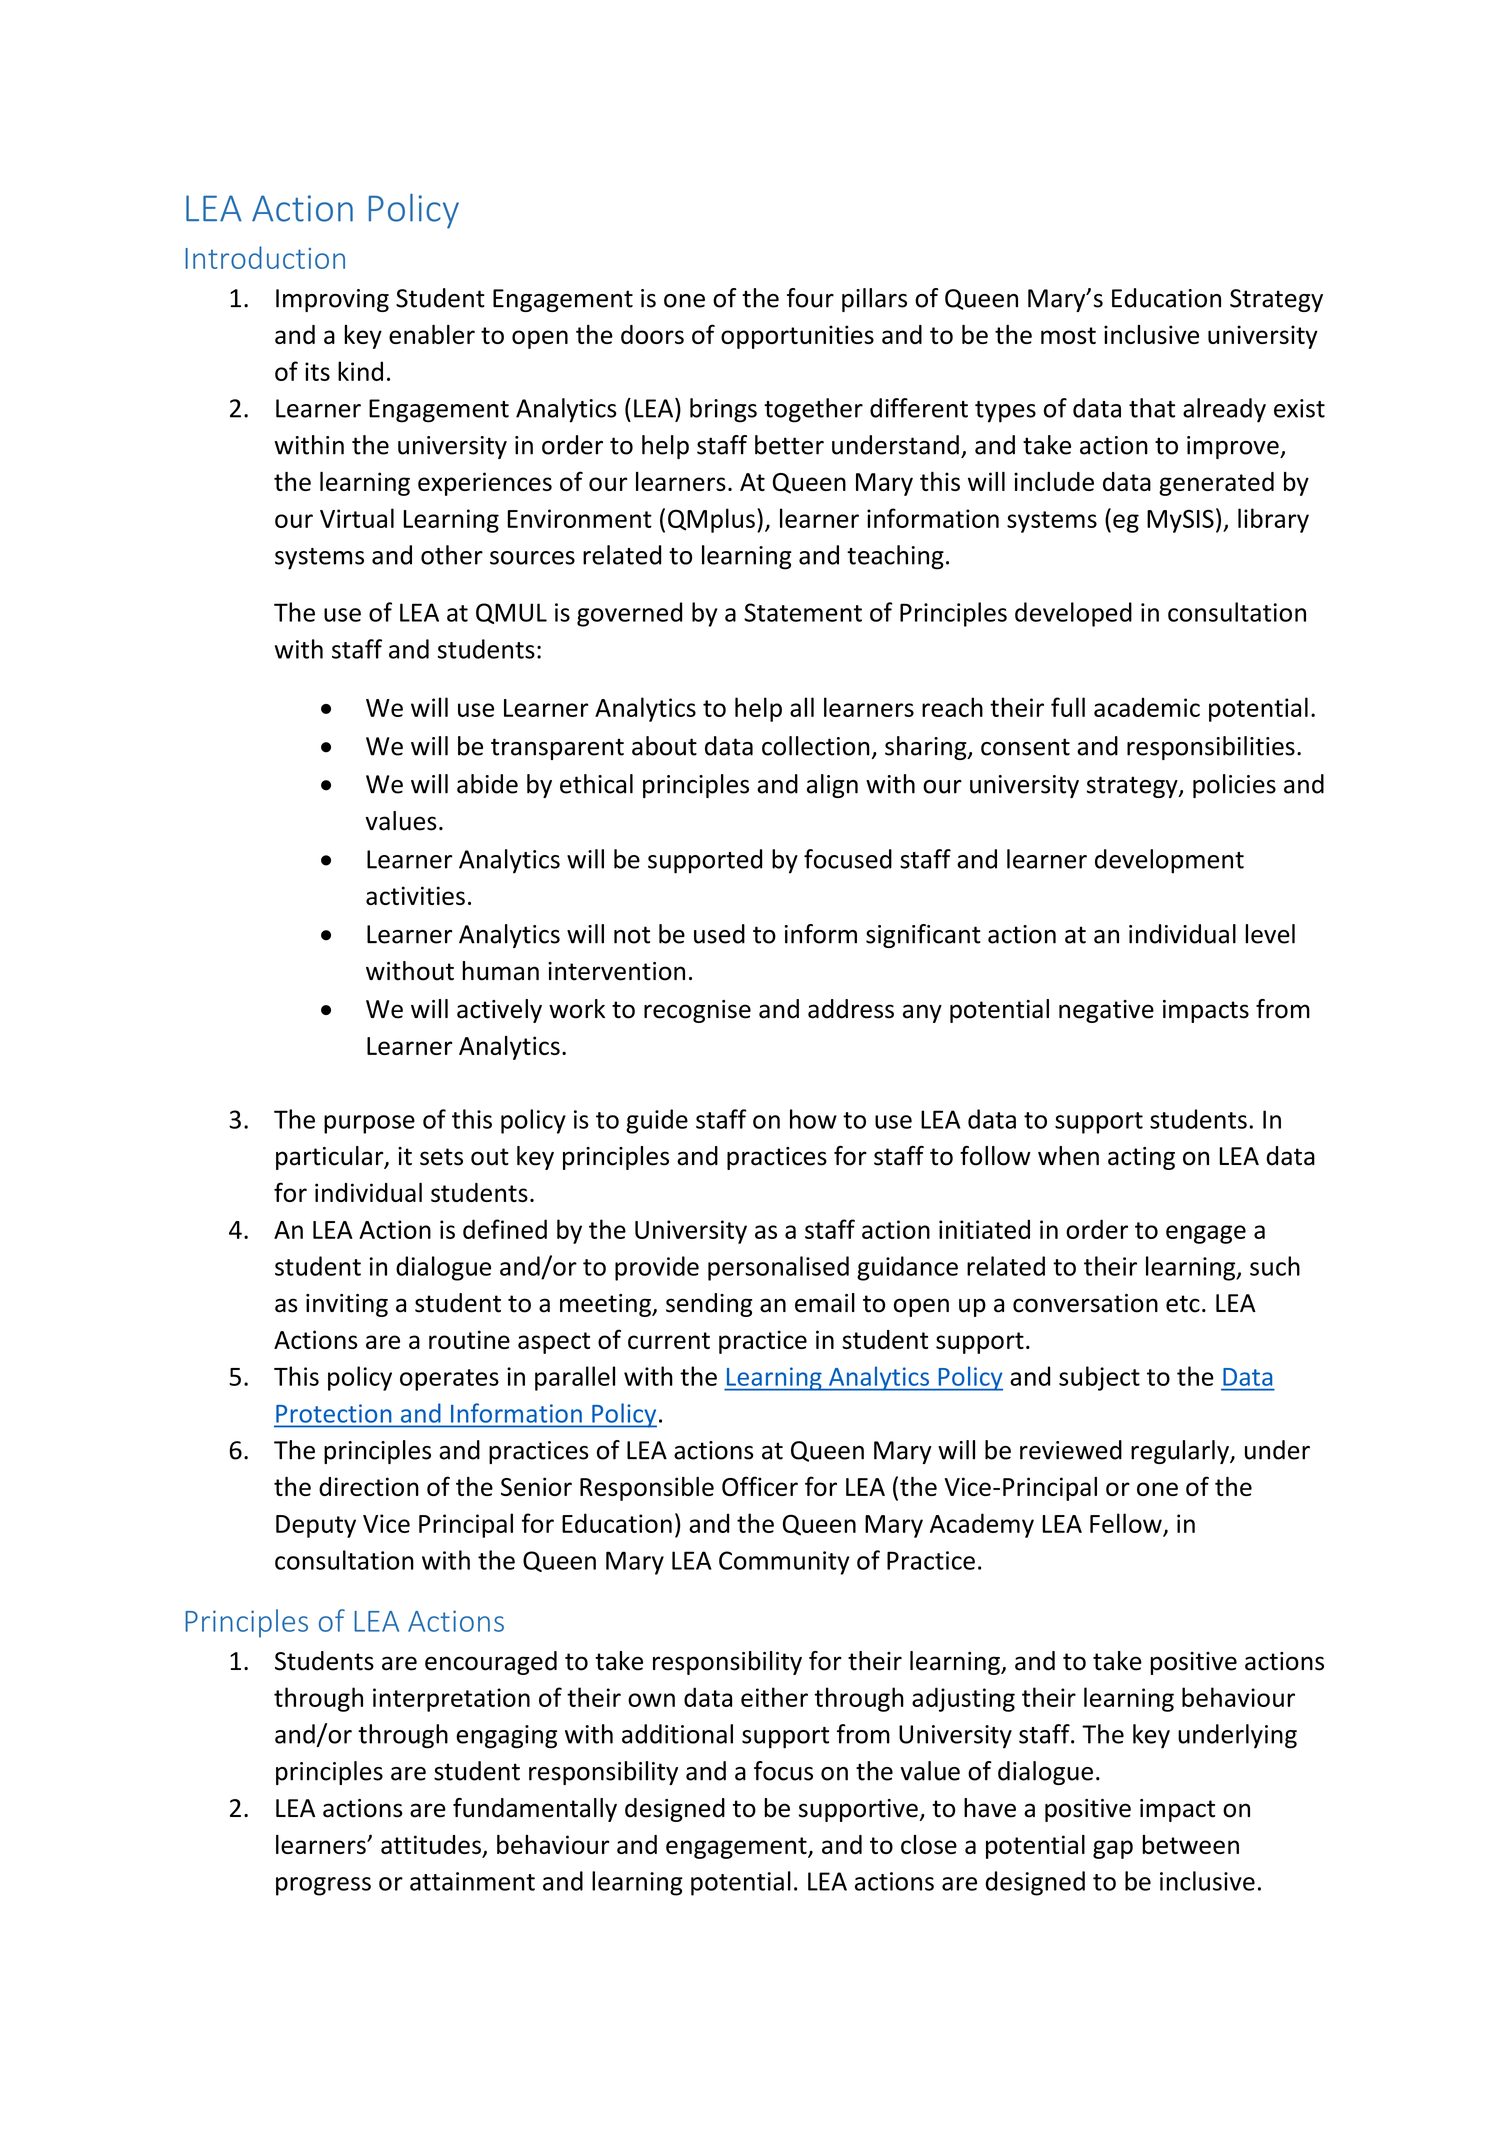 The width and height of the page is (1510, 2135). What do you see at coordinates (810, 298) in the page?
I see `four` at bounding box center [810, 298].
